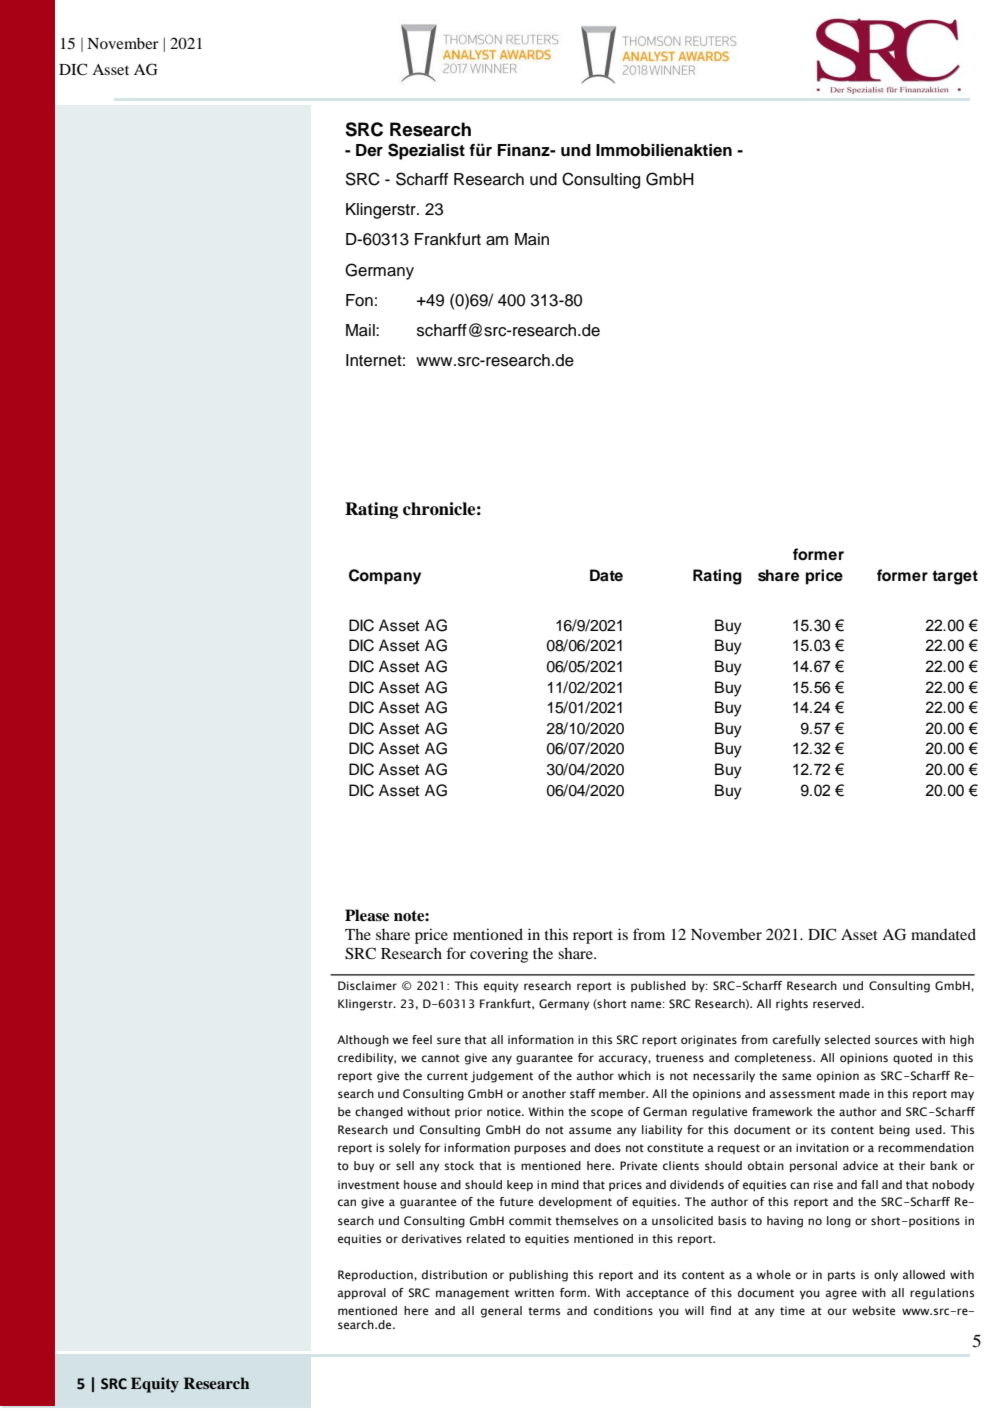 This image has height=1412, width=999. Describe the element at coordinates (532, 239) in the image. I see `Main` at that location.
